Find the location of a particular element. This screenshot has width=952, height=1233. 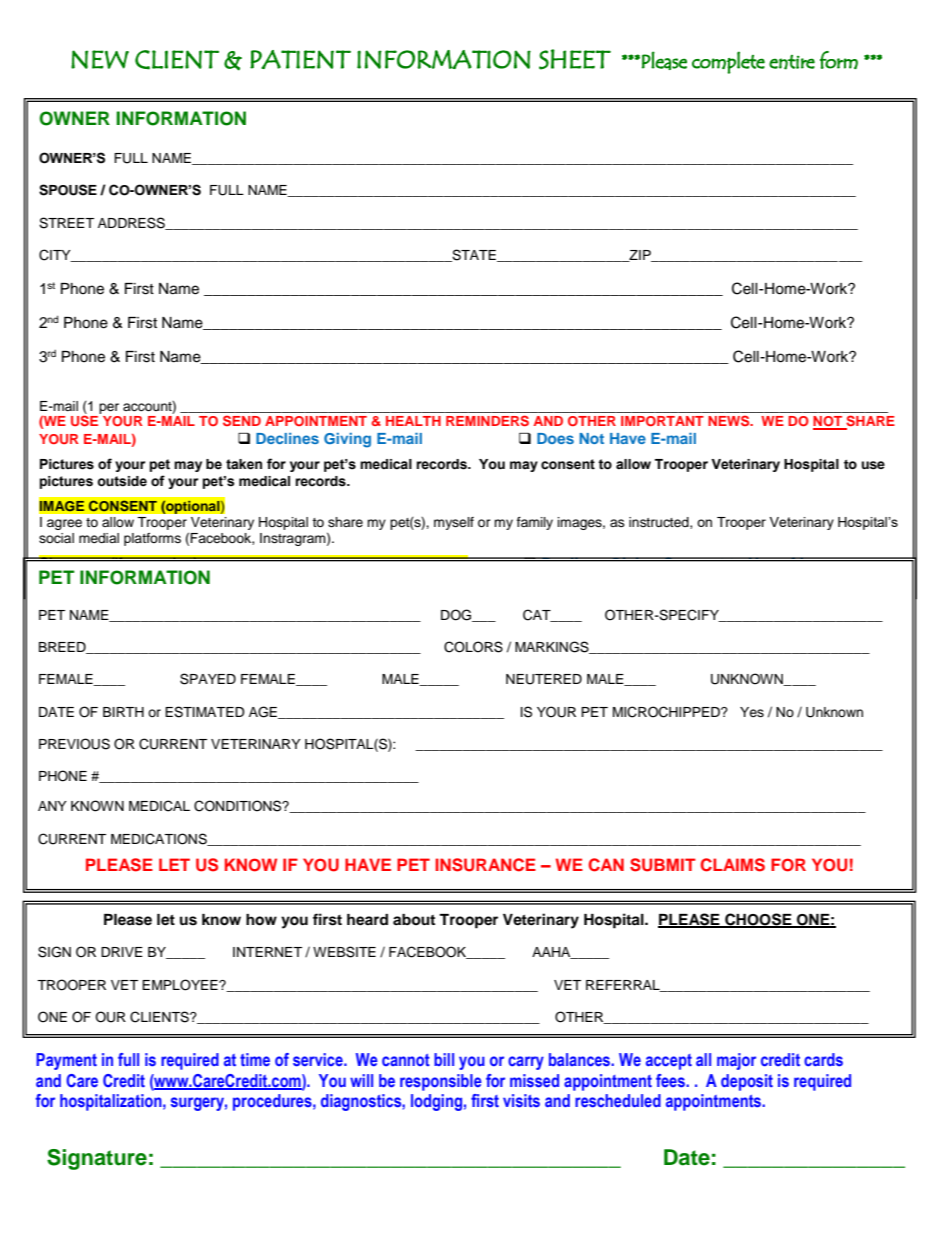

BIRTH is located at coordinates (123, 712).
